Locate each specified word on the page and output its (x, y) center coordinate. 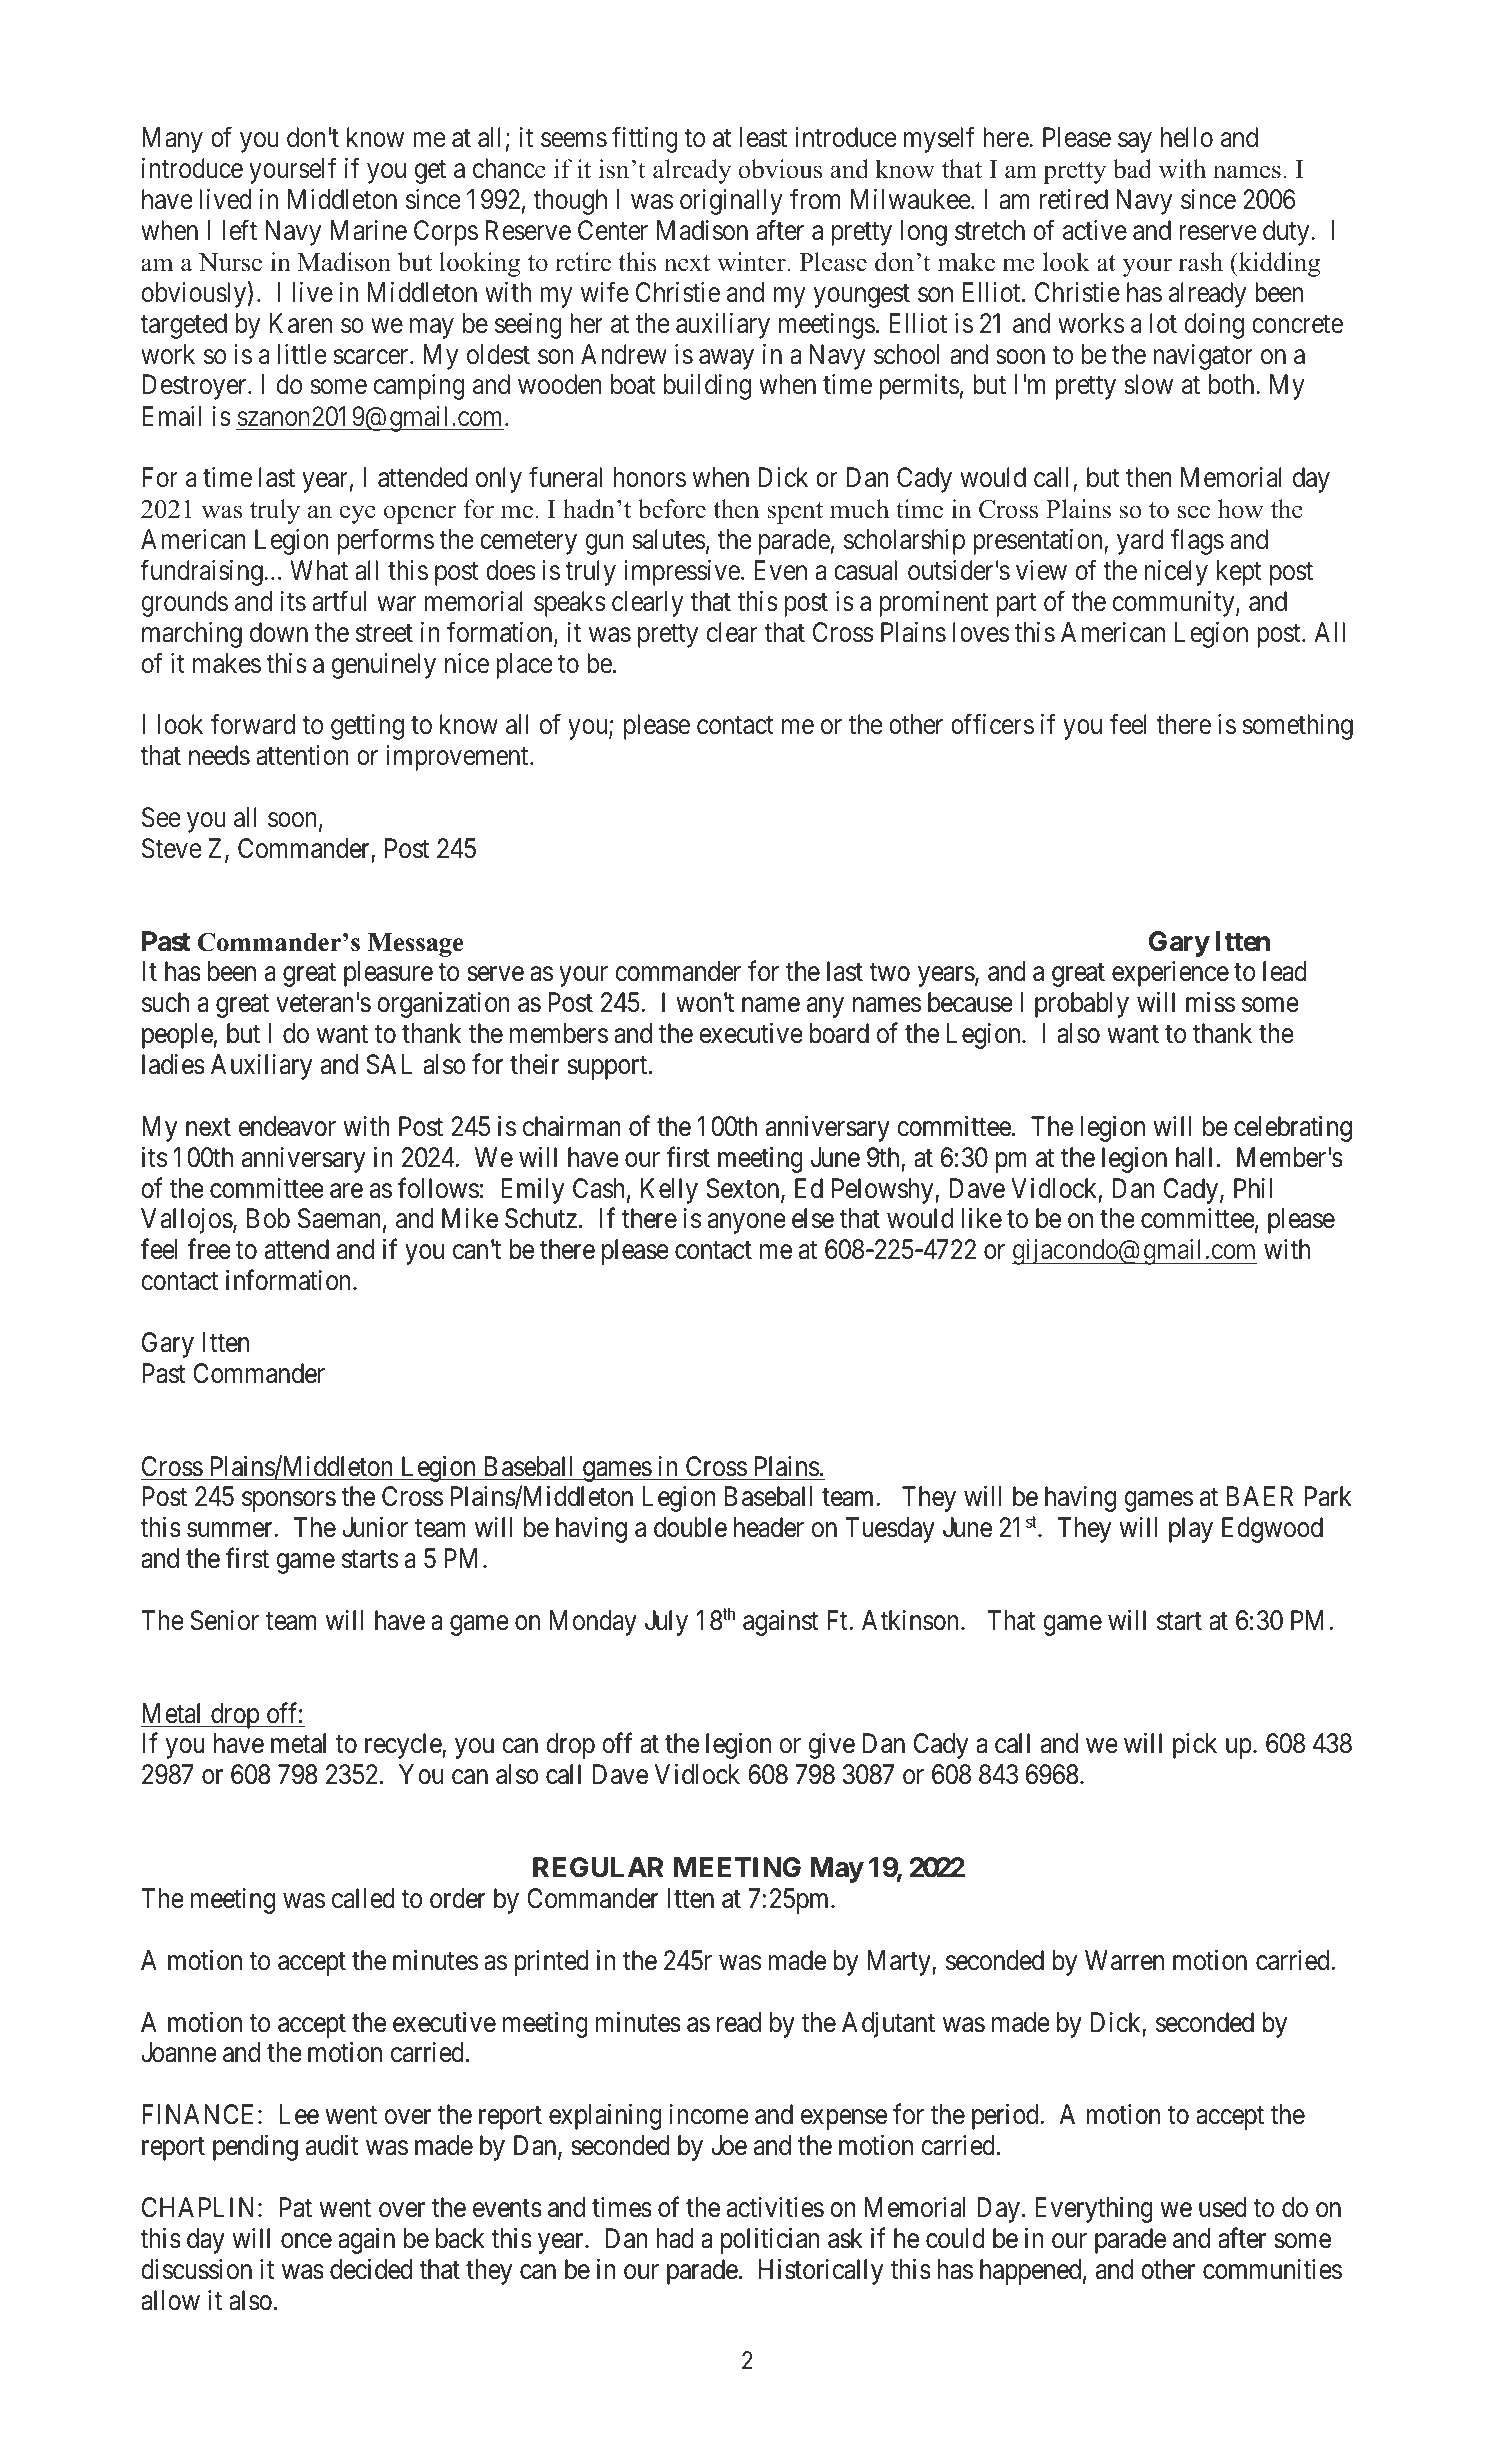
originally (731, 202)
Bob (268, 1218)
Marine (368, 230)
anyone (747, 1224)
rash (1200, 262)
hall (1194, 1157)
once (306, 2241)
